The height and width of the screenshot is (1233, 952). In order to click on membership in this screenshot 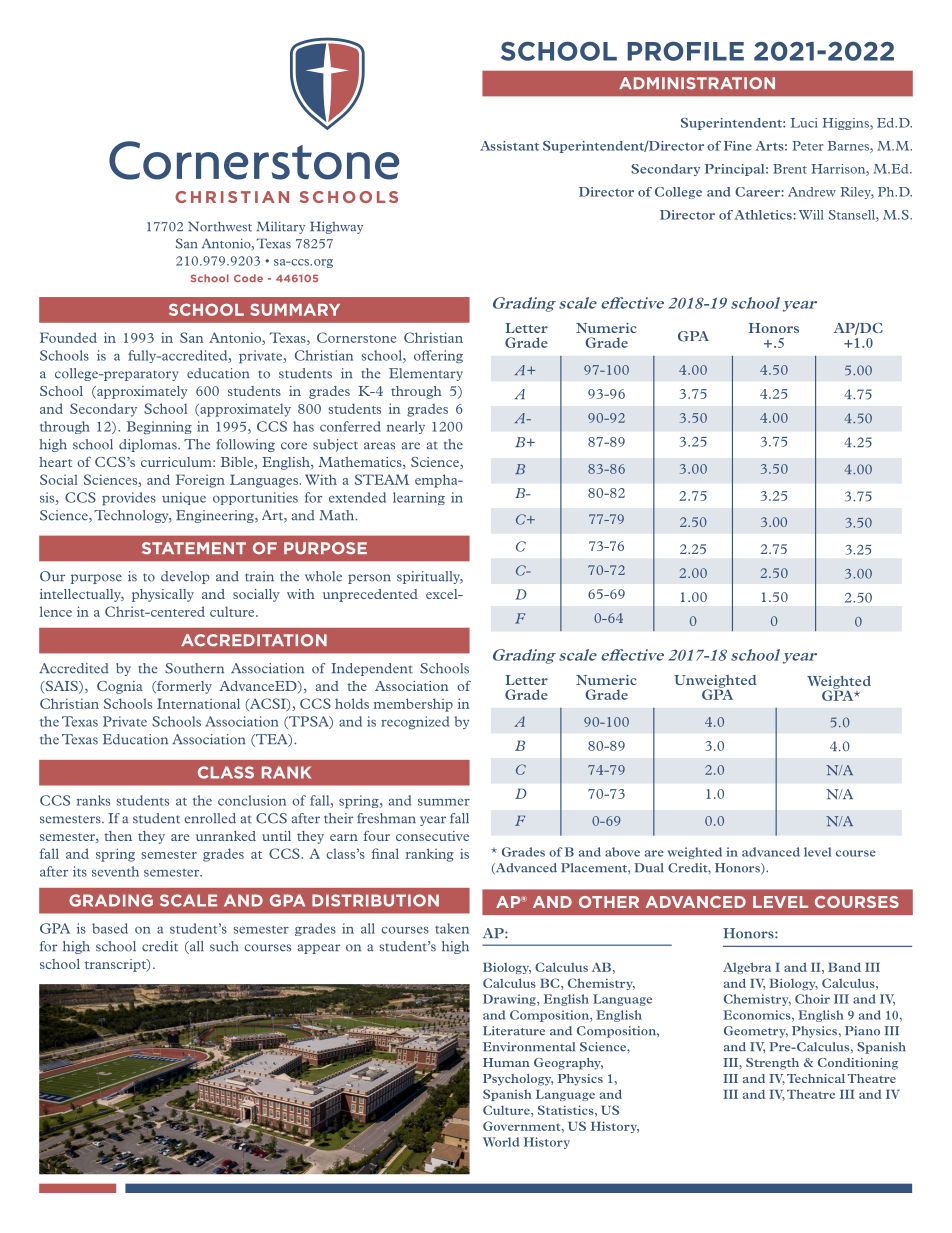, I will do `click(413, 705)`.
